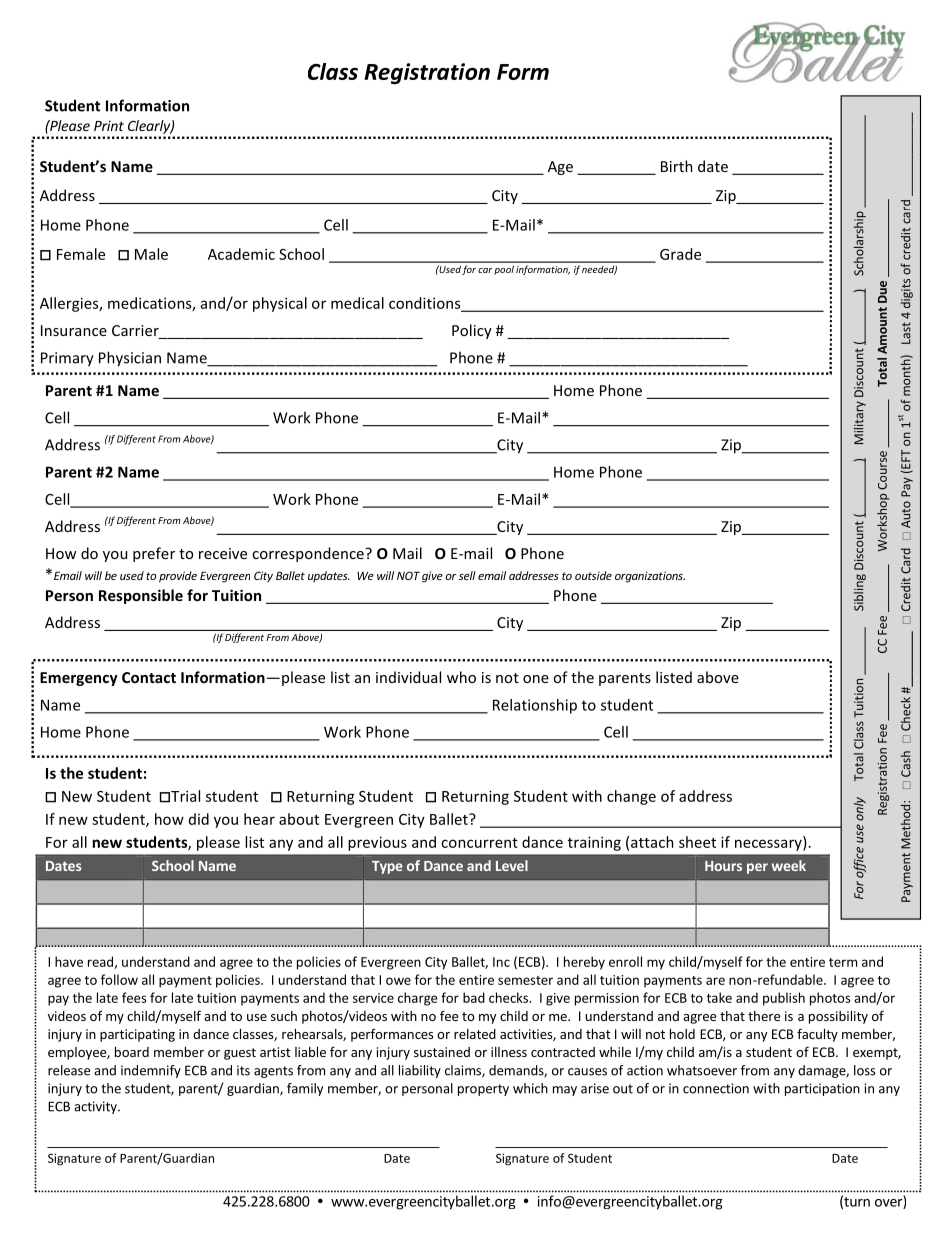 The height and width of the page is (1233, 952). I want to click on Grade, so click(680, 254).
